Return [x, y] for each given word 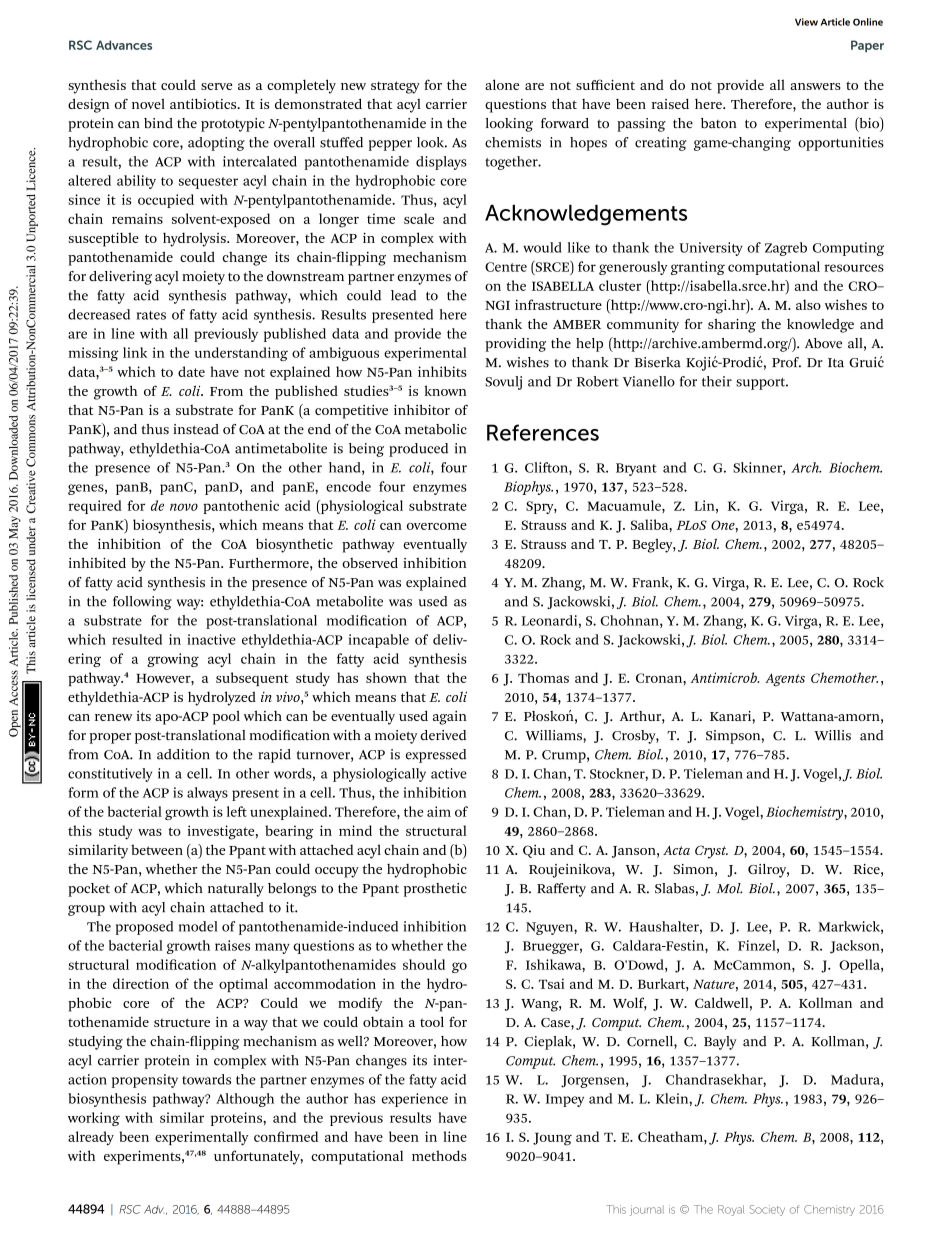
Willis [832, 735]
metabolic [436, 429]
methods [439, 1155]
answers [815, 86]
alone [502, 84]
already [91, 1138]
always [207, 794]
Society [767, 1210]
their [717, 381]
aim [439, 811]
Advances [124, 45]
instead [196, 429]
